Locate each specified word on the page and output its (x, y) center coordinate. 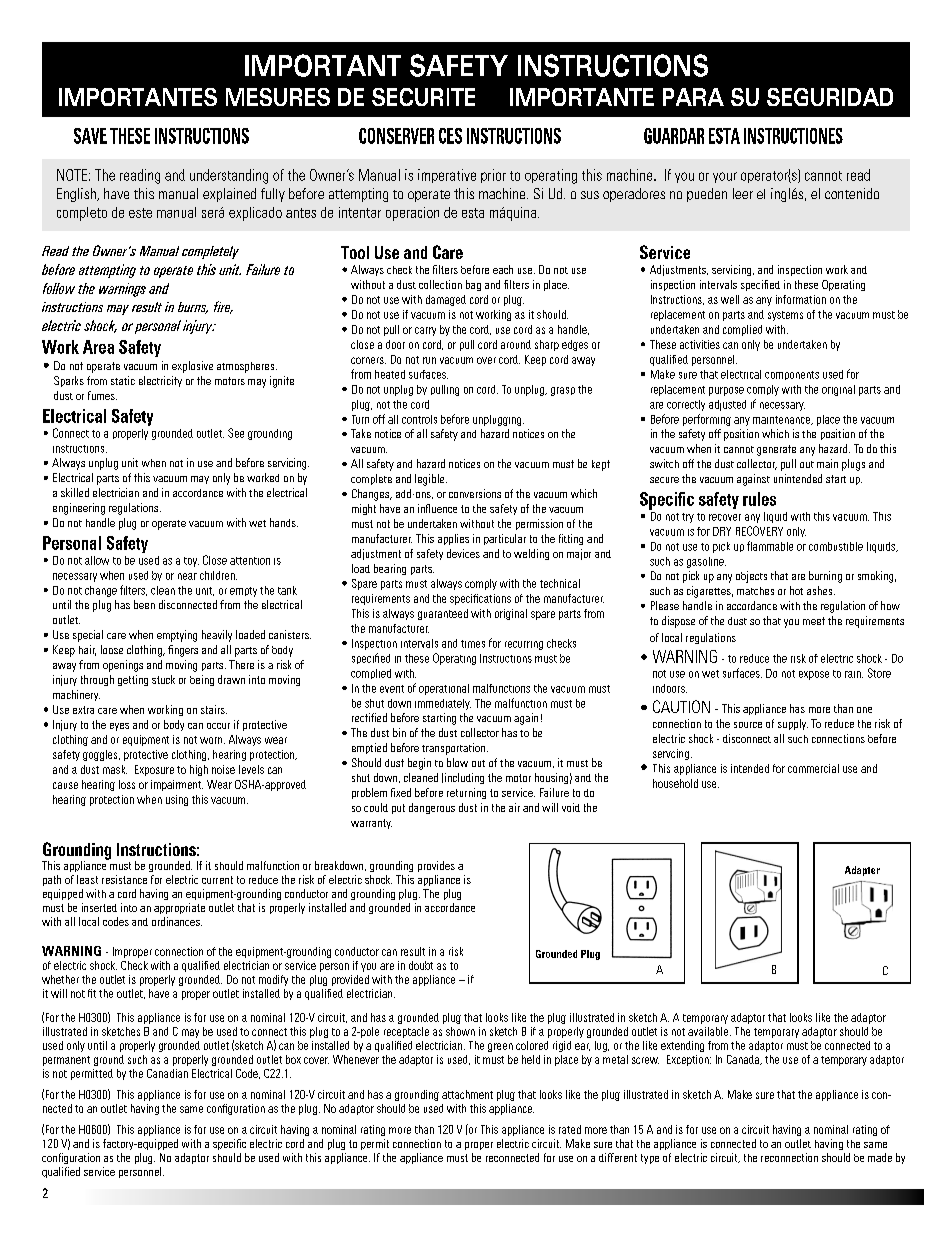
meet (814, 621)
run (429, 360)
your (725, 177)
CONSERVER (396, 136)
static (123, 380)
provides (436, 866)
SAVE (90, 136)
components (792, 375)
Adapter (862, 871)
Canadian (167, 1073)
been (144, 604)
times (473, 644)
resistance (124, 879)
